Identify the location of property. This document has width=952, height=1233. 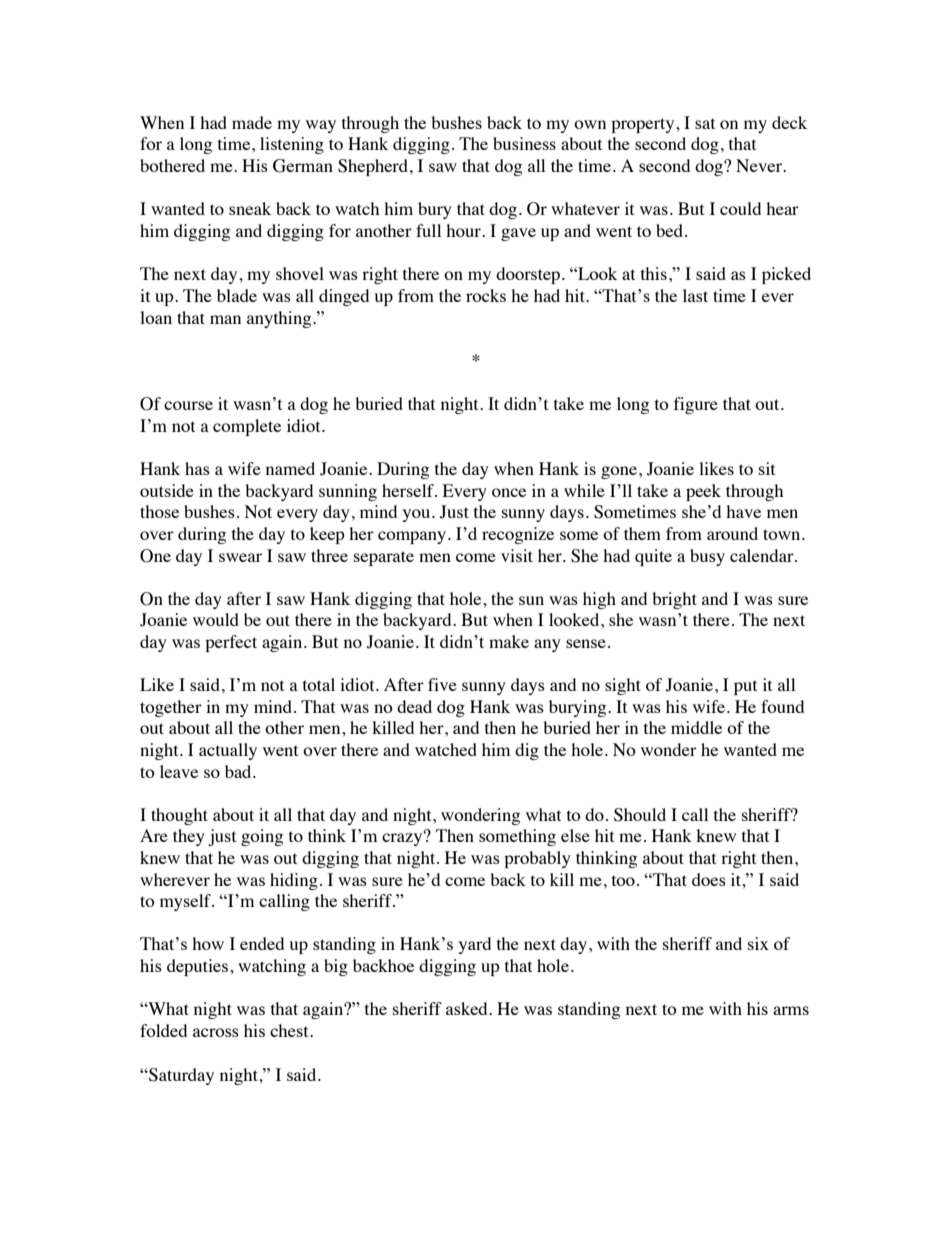
(644, 125).
